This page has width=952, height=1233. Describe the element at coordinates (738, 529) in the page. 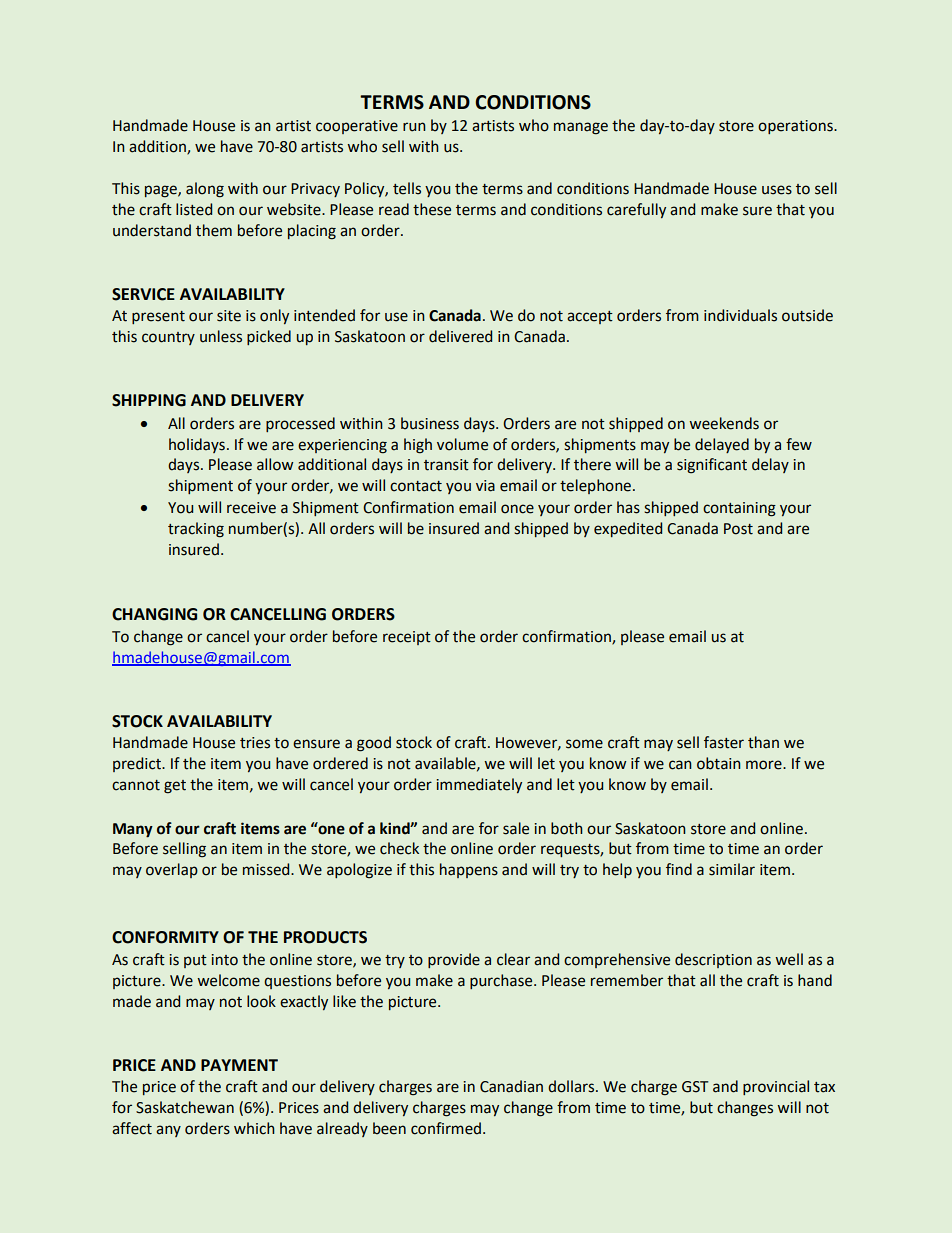

I see `Post` at that location.
